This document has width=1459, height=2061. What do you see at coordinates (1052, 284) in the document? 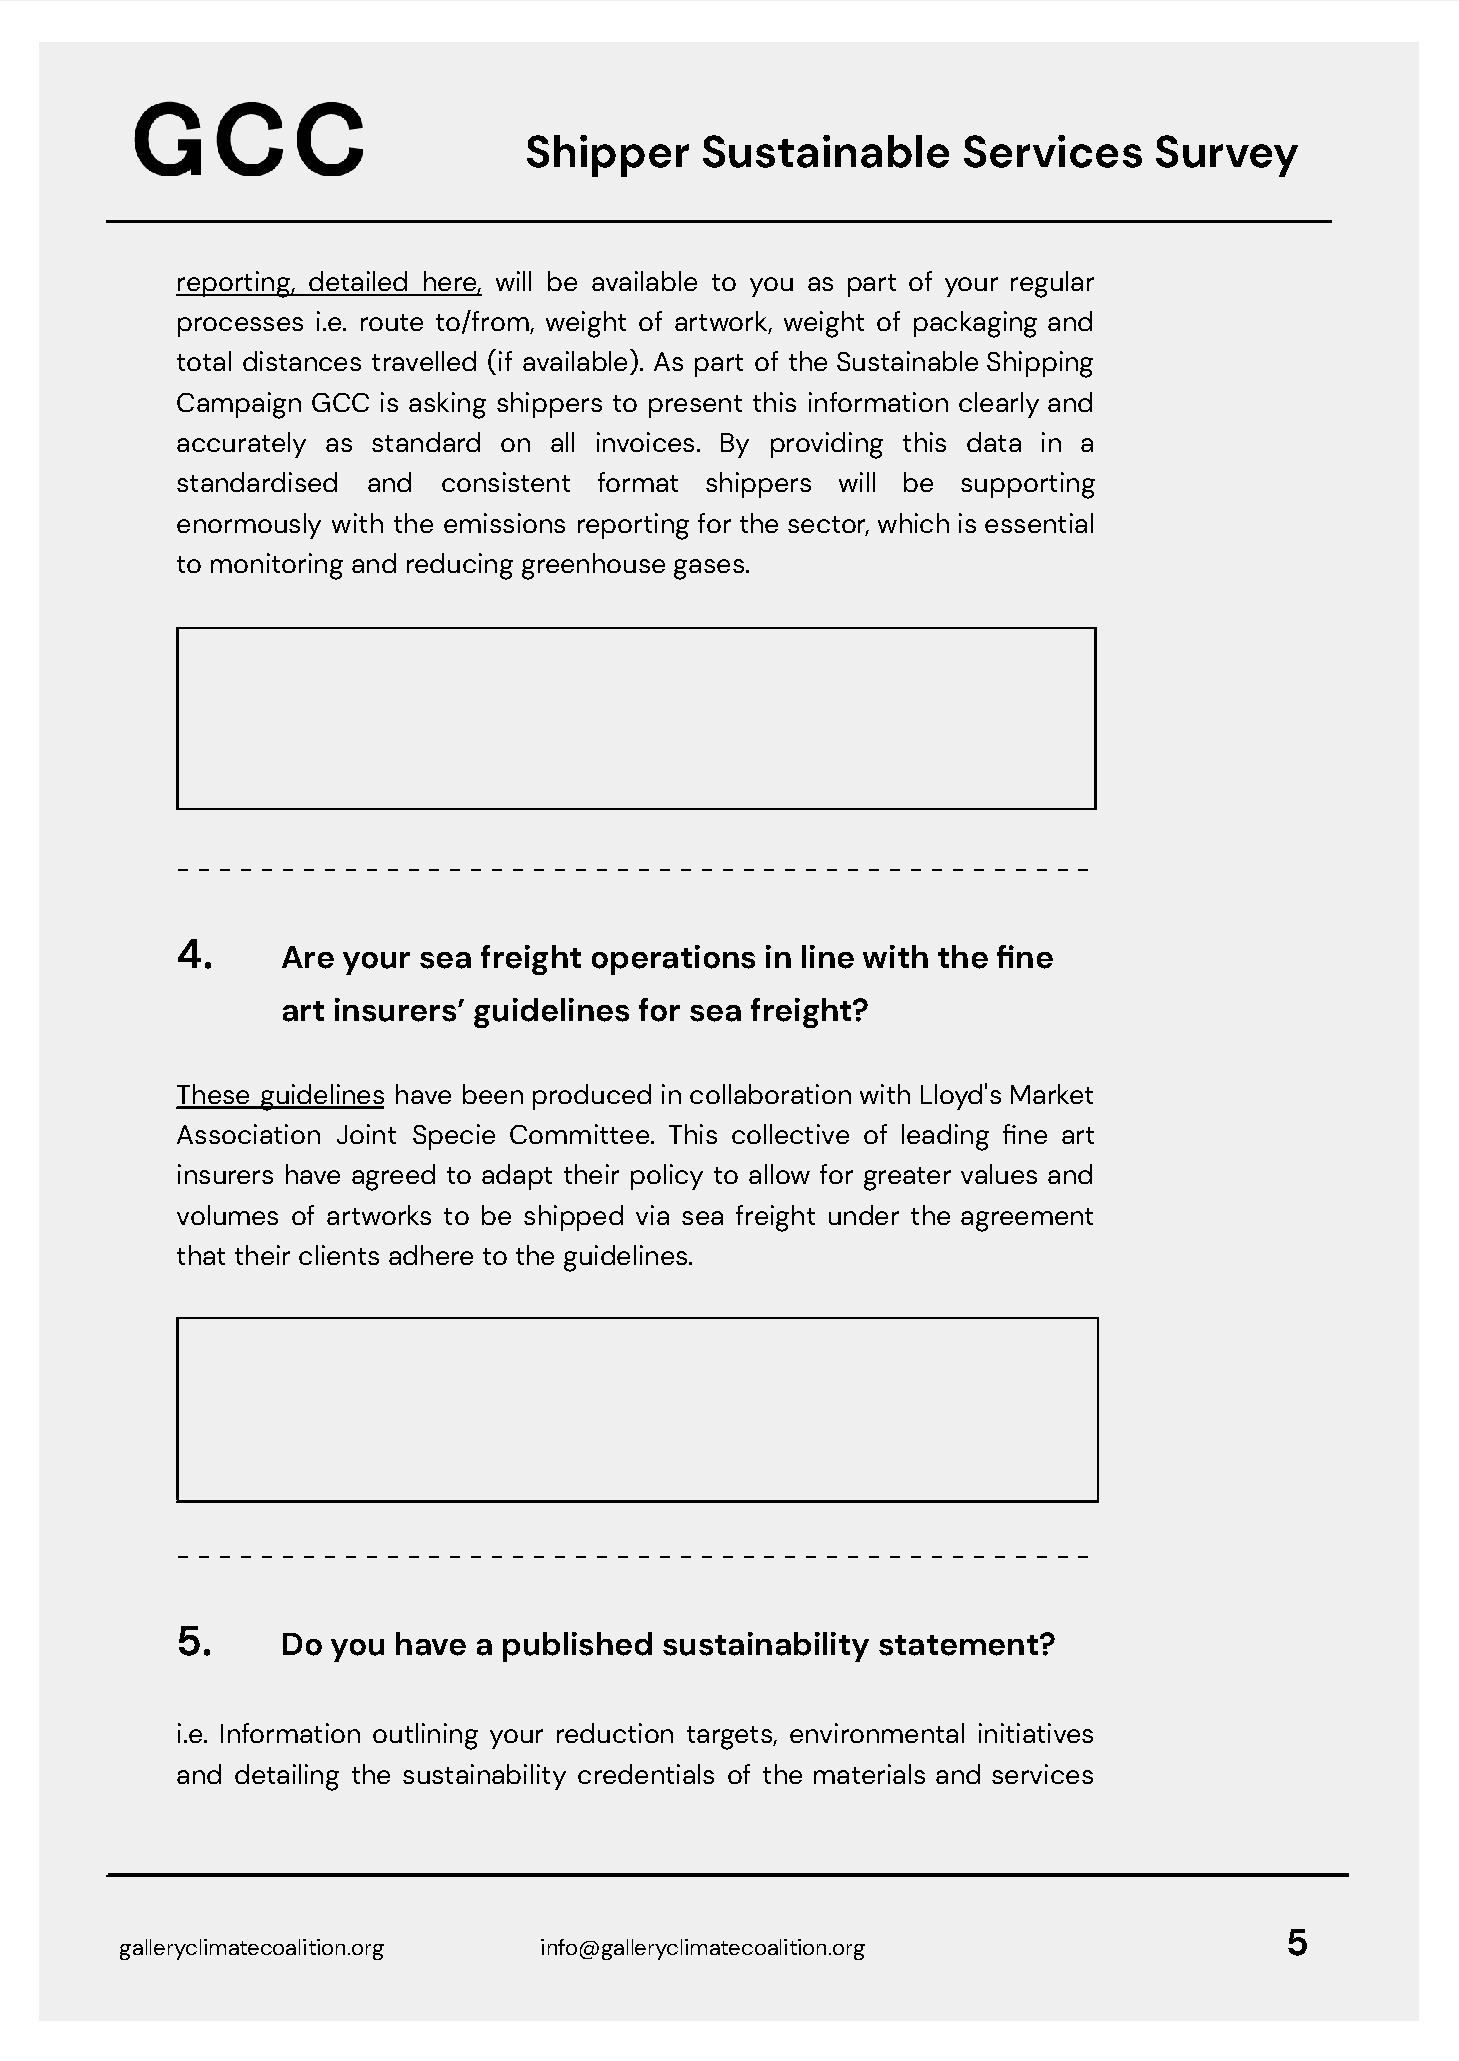
I see `regular` at bounding box center [1052, 284].
